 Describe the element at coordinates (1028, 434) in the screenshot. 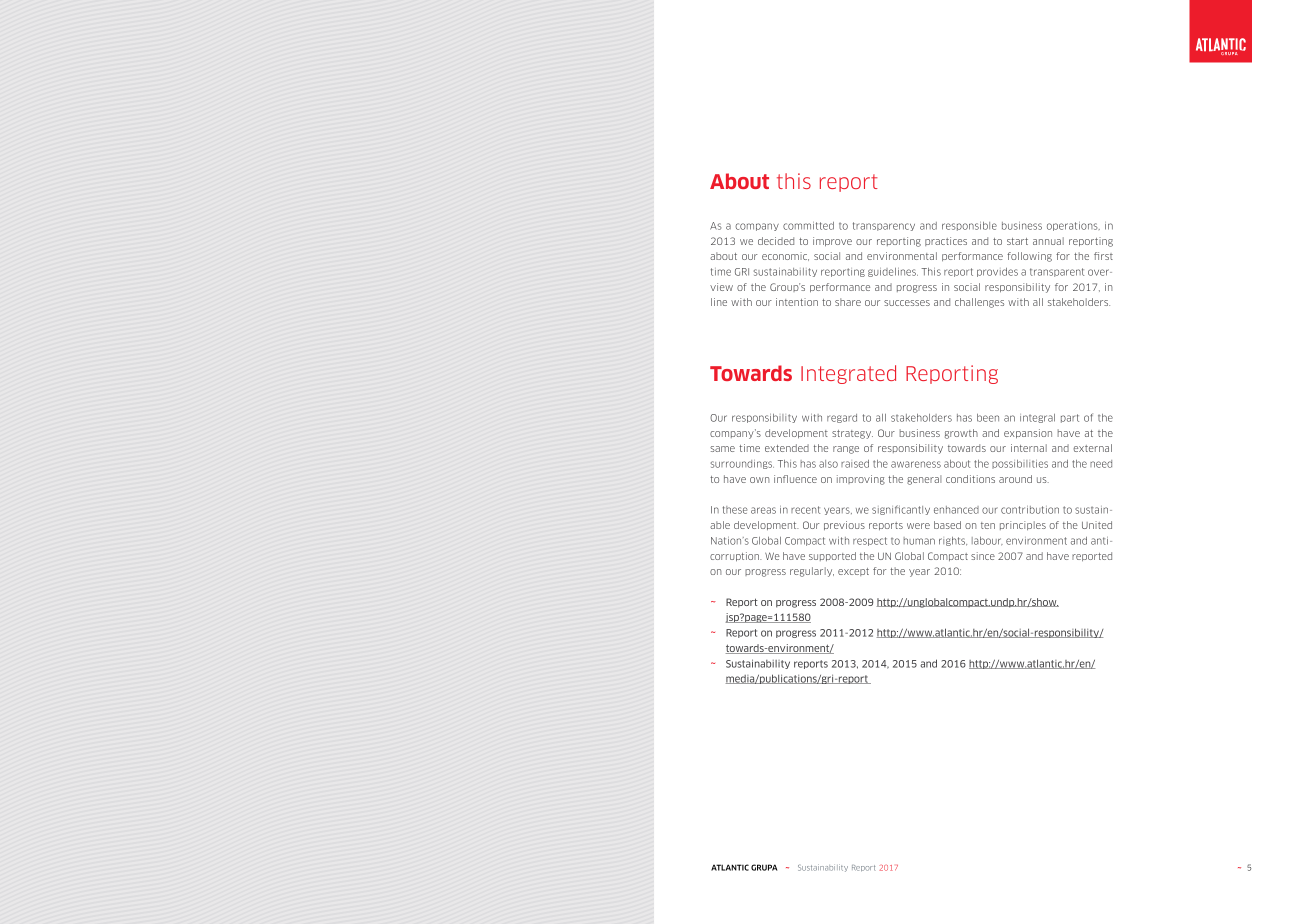

I see `expansion` at that location.
